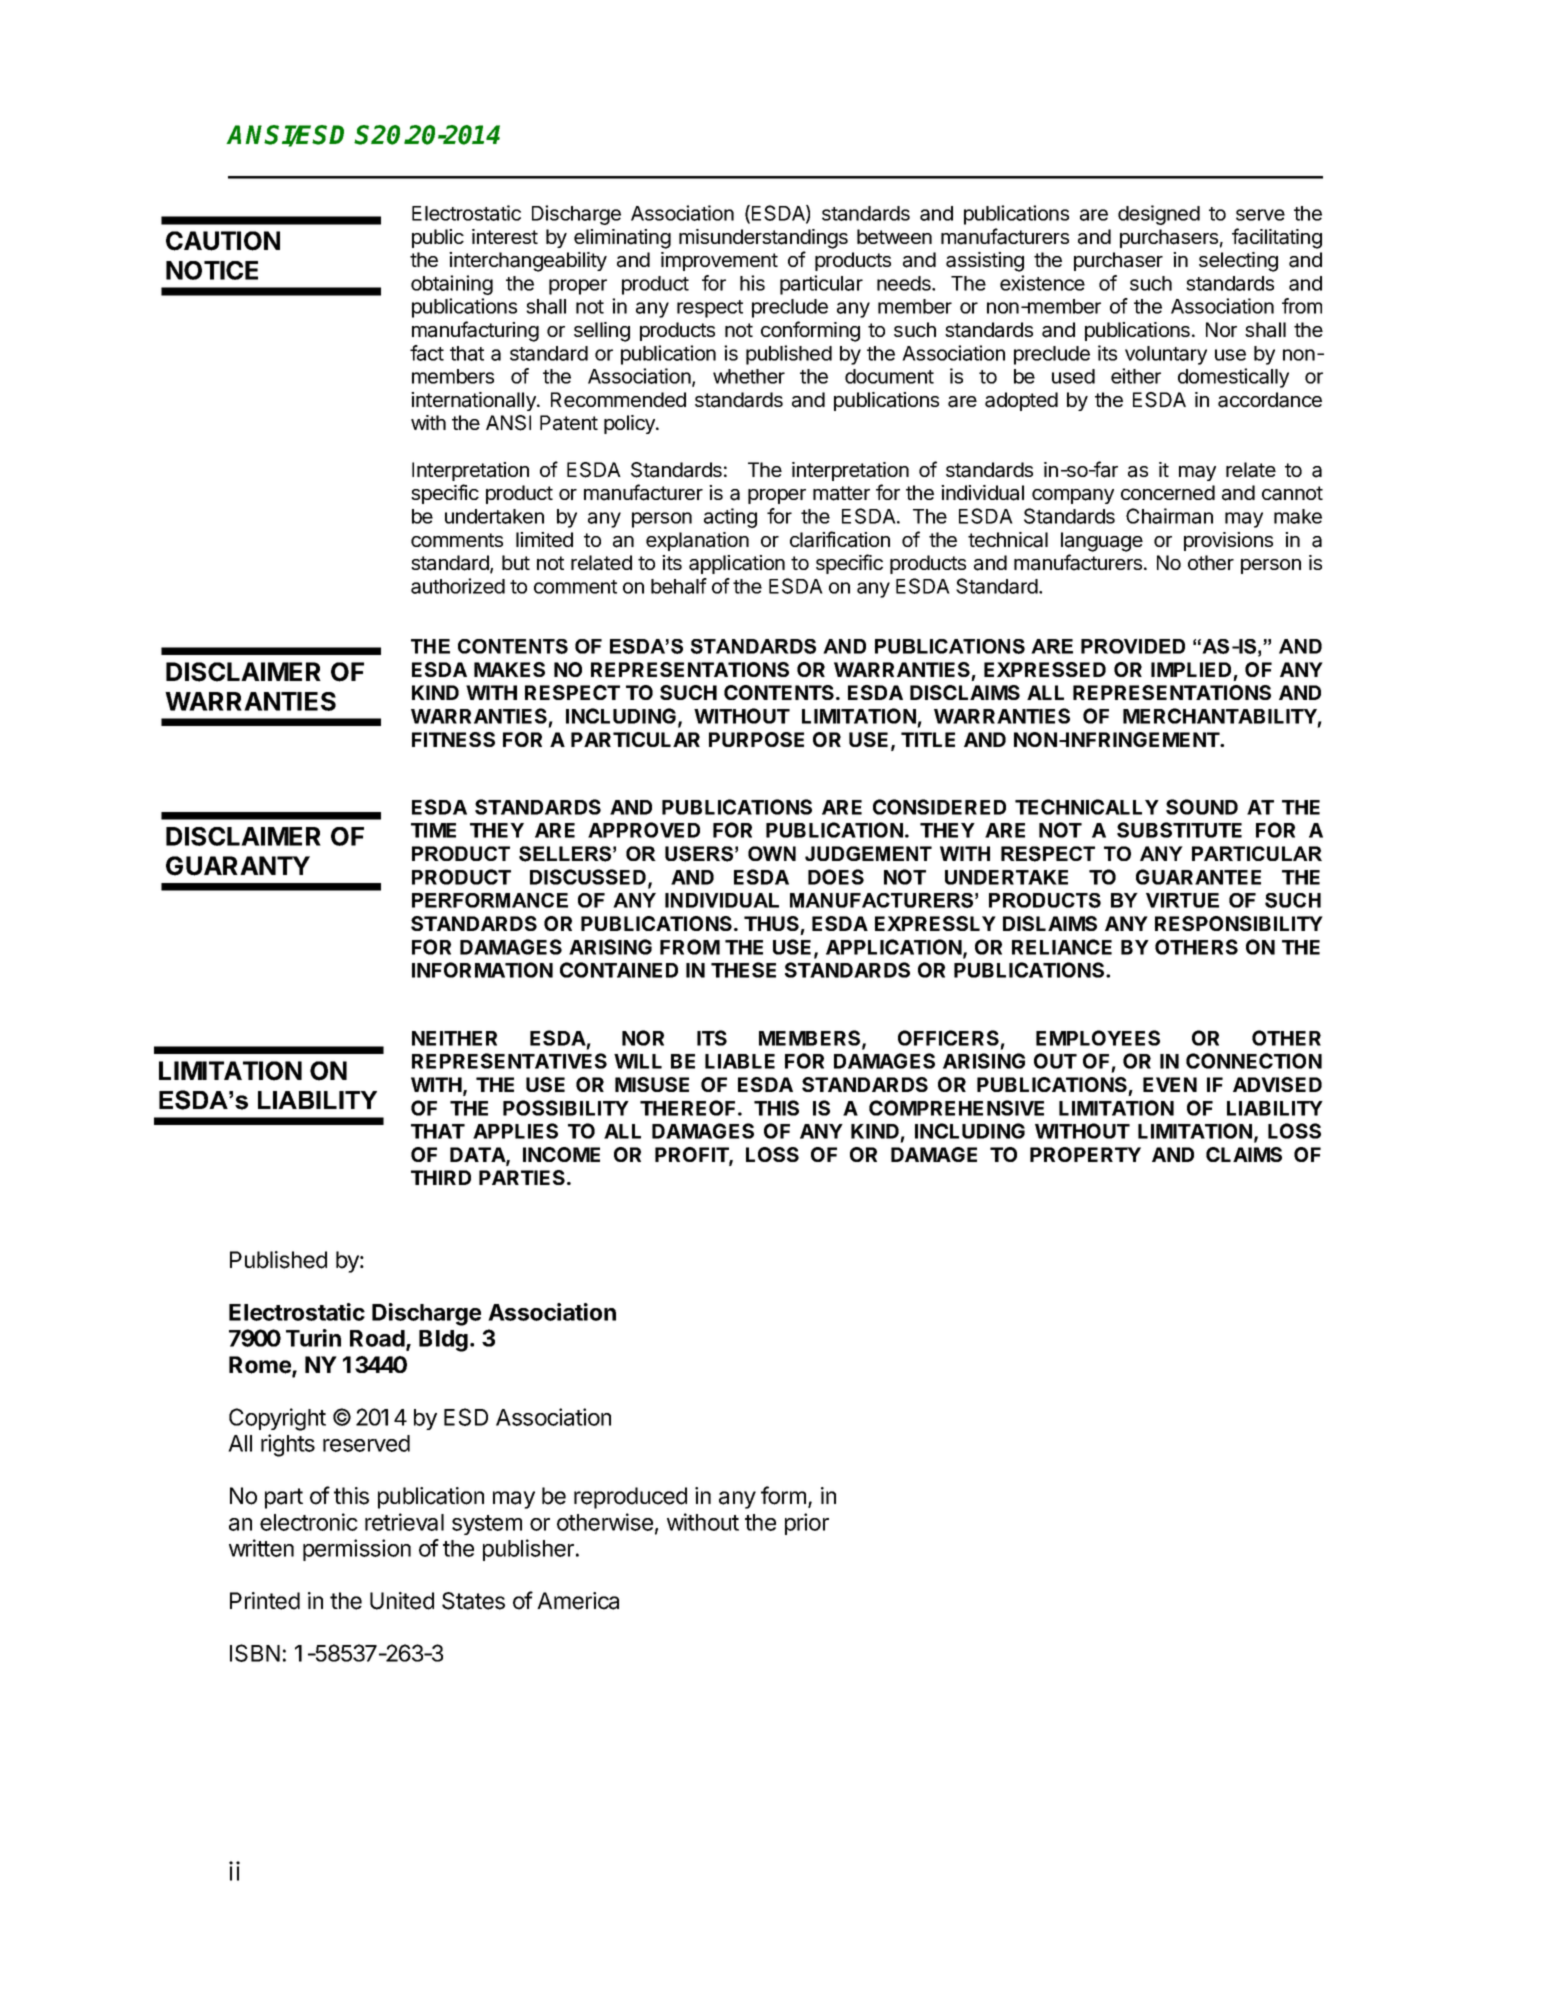 This image has width=1551, height=2007. What do you see at coordinates (1170, 1084) in the image?
I see `EVEN` at bounding box center [1170, 1084].
